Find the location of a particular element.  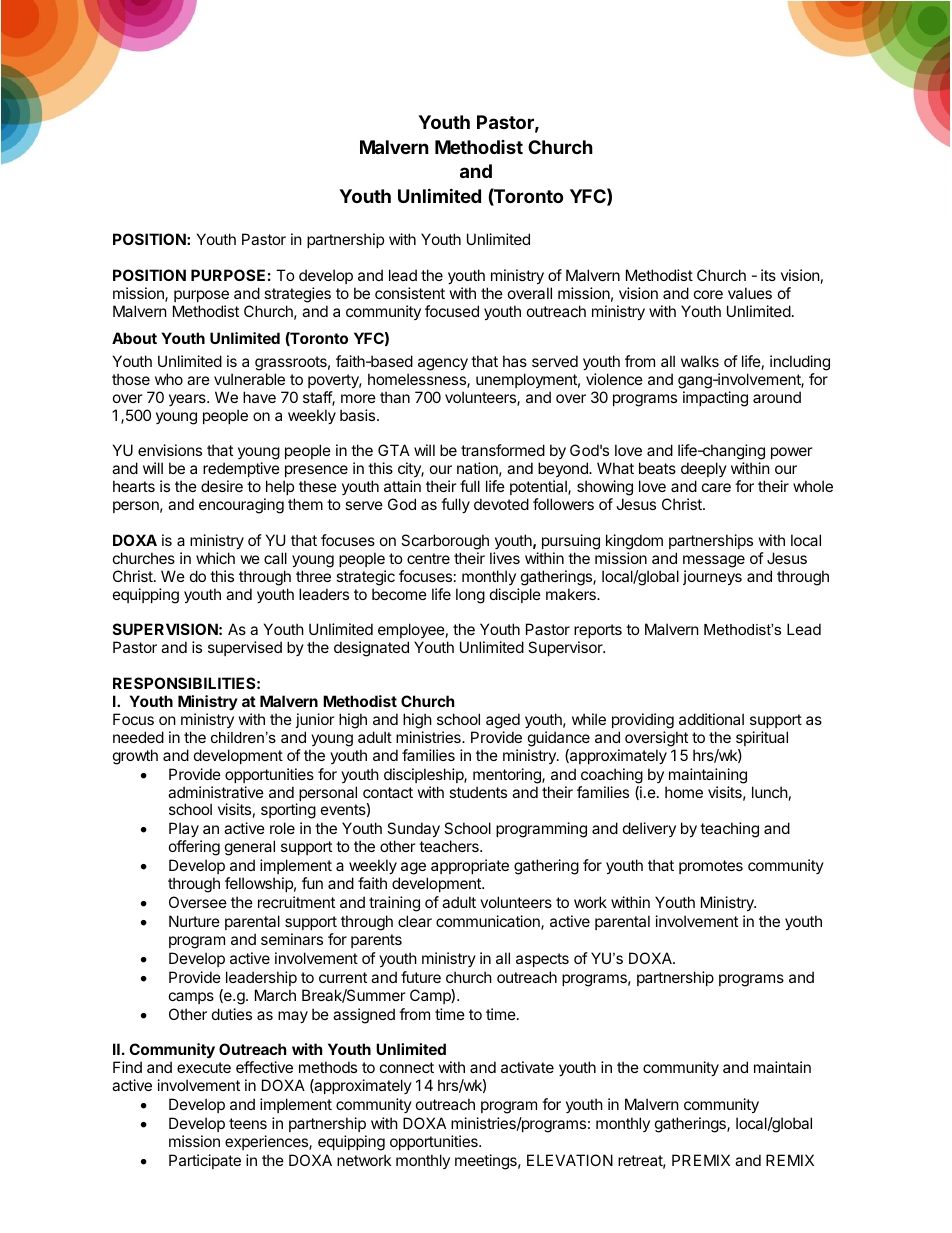

additional is located at coordinates (711, 719).
